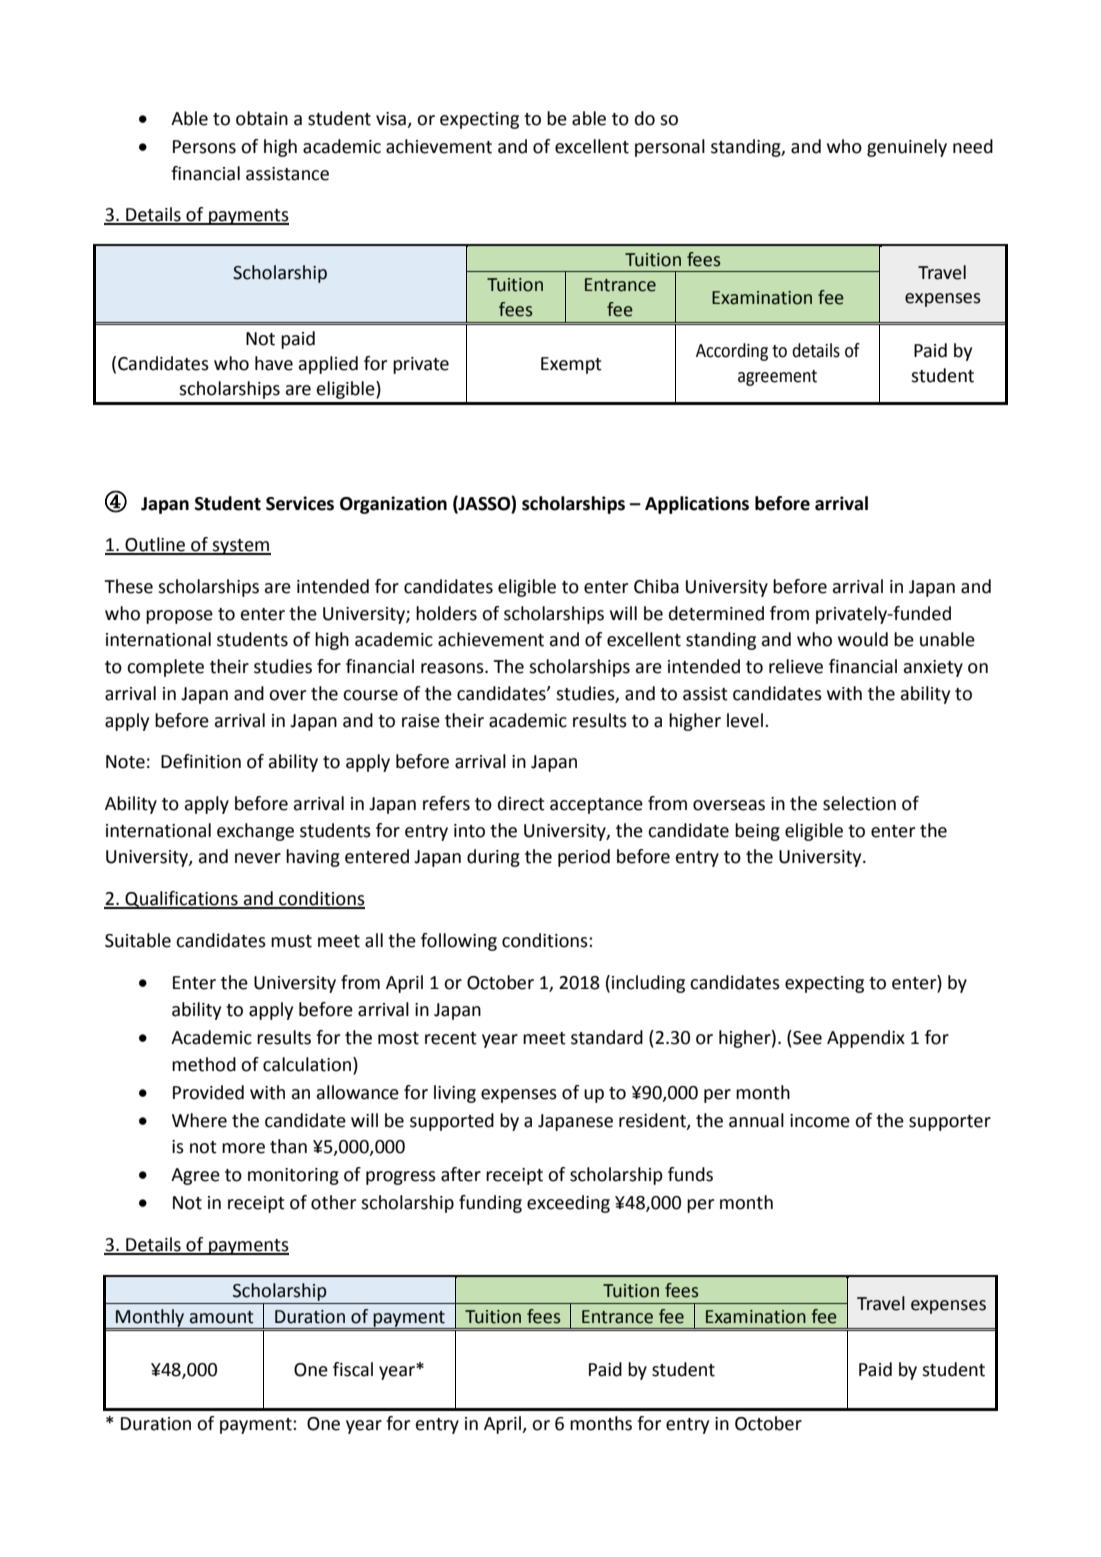 Image resolution: width=1101 pixels, height=1557 pixels. Describe the element at coordinates (907, 148) in the document. I see `genuinely` at that location.
